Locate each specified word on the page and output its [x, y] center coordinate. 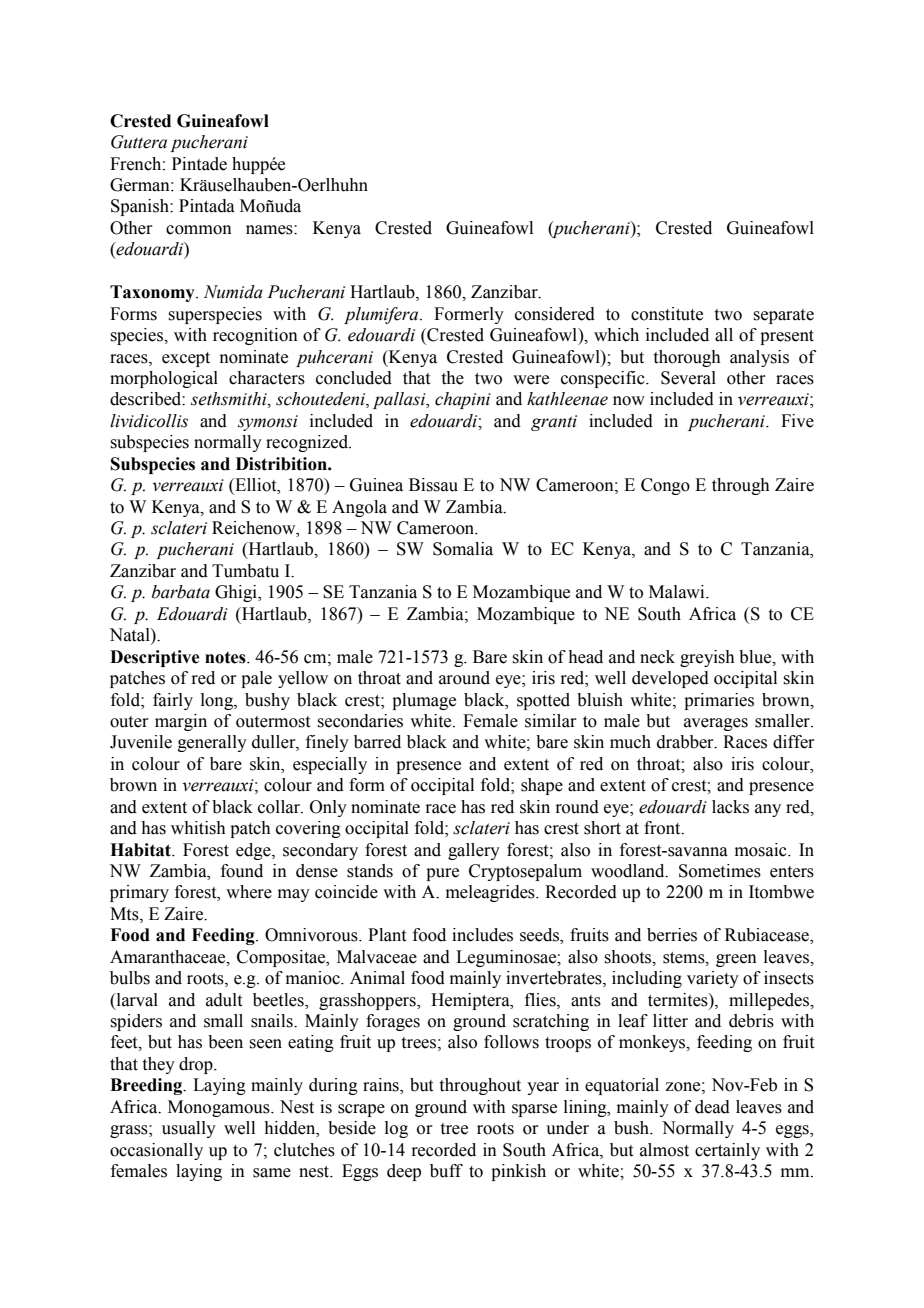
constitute [667, 314]
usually [189, 1129]
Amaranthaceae [169, 957]
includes [482, 935]
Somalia [463, 549]
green [736, 960]
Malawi [678, 592]
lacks [730, 807]
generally [212, 743]
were [531, 380]
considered [555, 314]
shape [542, 786]
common [199, 230]
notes [226, 657]
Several [688, 378]
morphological [164, 379]
